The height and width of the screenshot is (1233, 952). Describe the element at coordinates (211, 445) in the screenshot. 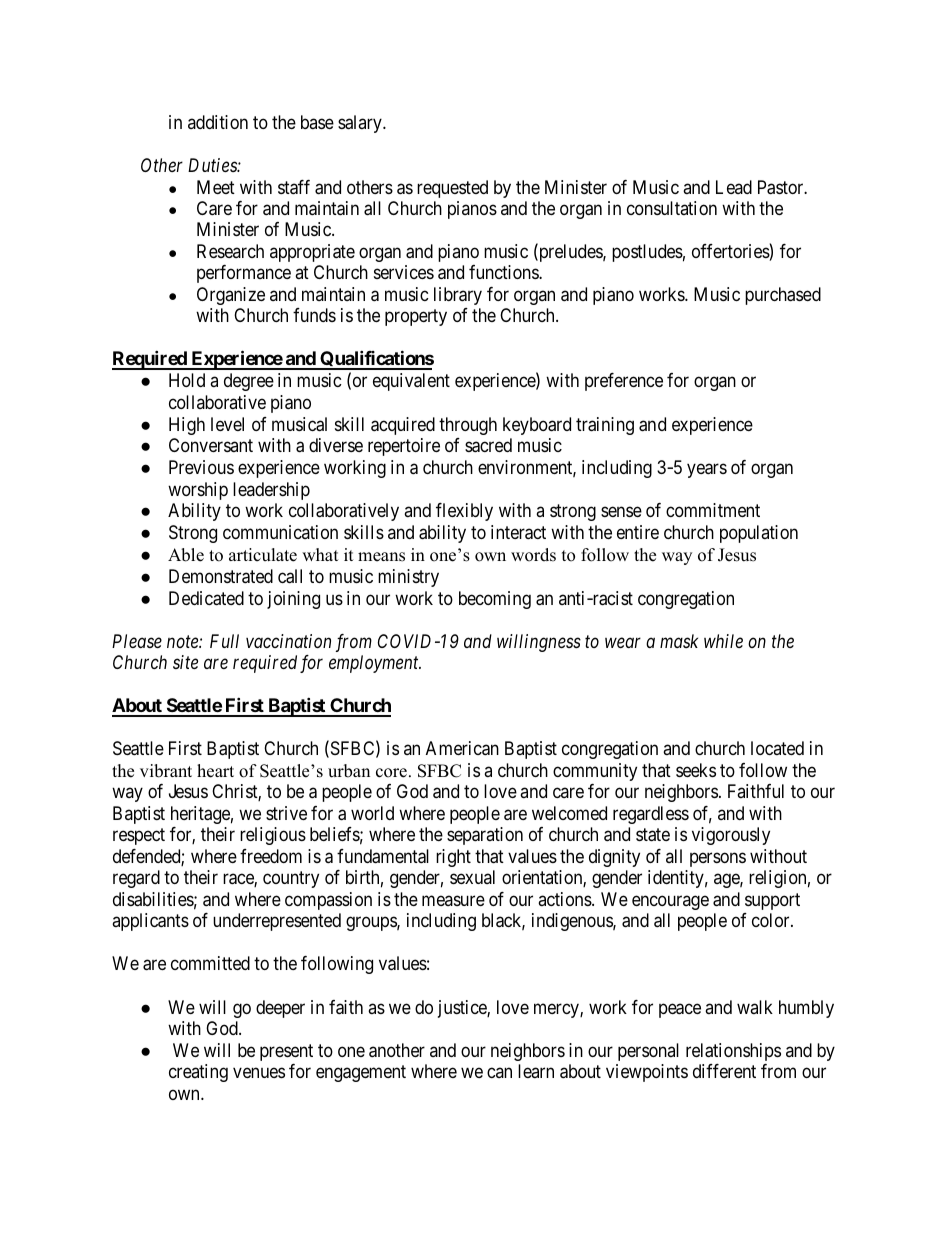

I see `Conversant` at that location.
